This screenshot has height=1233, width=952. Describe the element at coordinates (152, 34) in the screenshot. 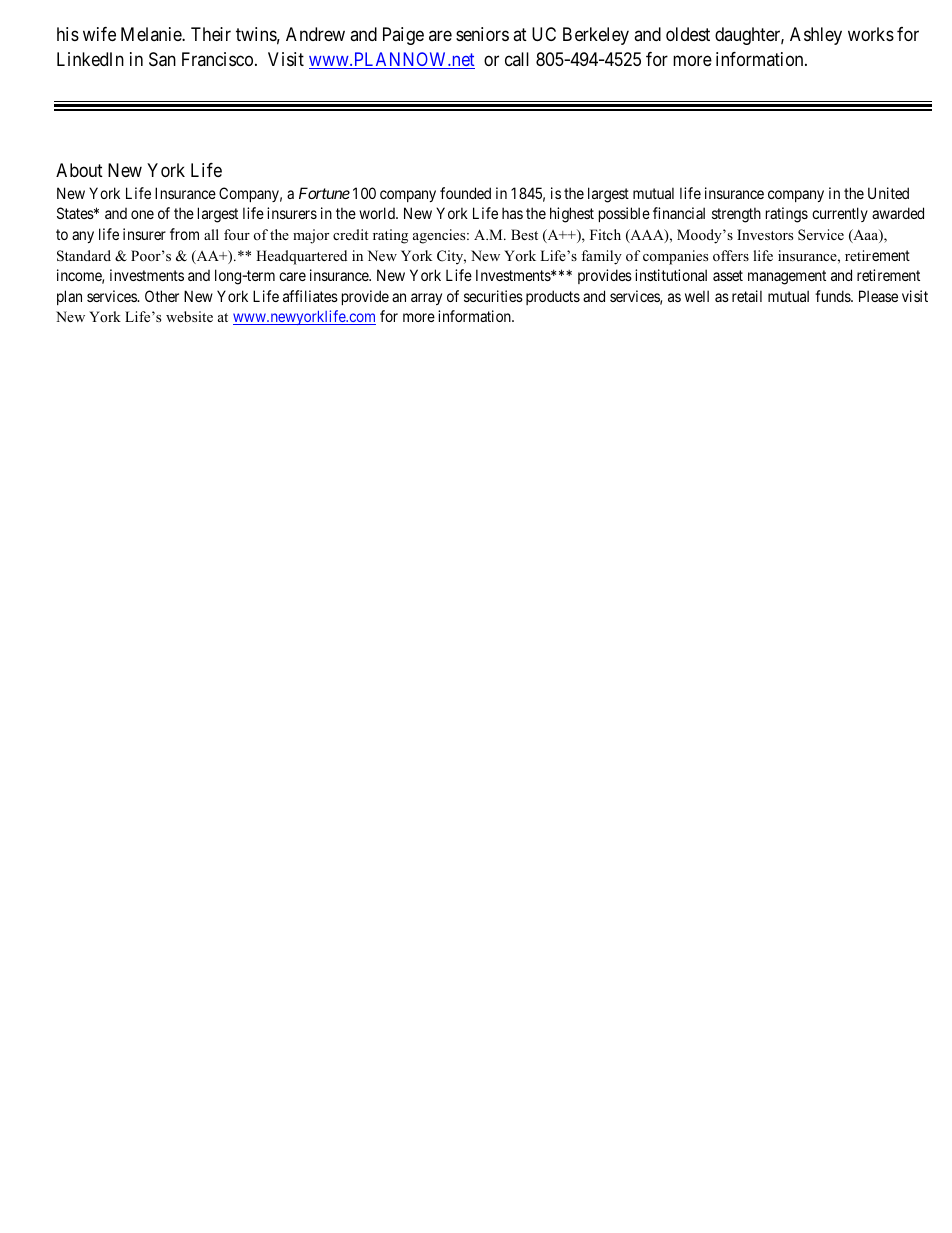

I see `Melanie` at that location.
